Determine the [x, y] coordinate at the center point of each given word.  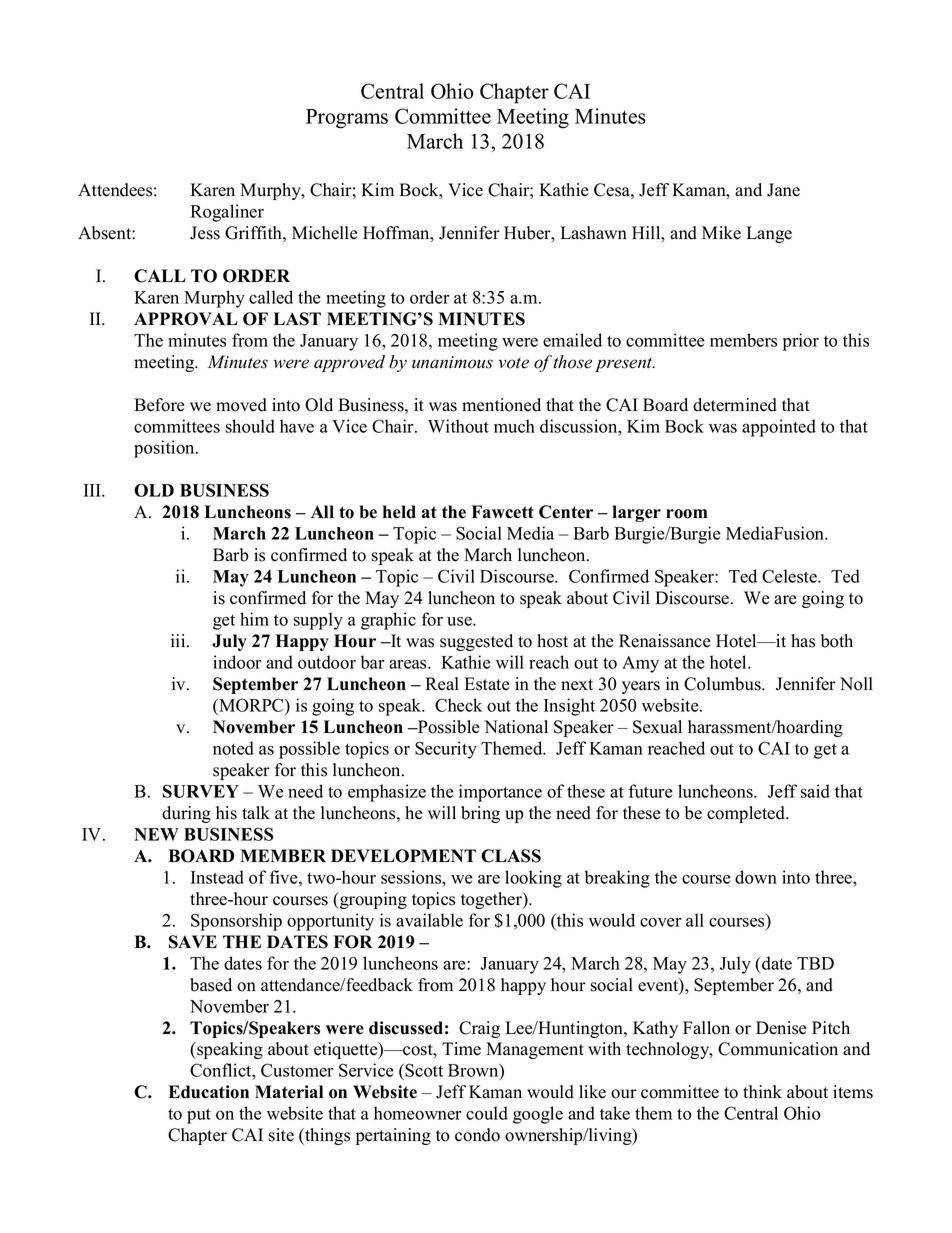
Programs [347, 119]
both [837, 641]
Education [209, 1092]
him [254, 619]
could [487, 1113]
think [762, 1091]
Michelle [325, 233]
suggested [476, 642]
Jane [783, 190]
